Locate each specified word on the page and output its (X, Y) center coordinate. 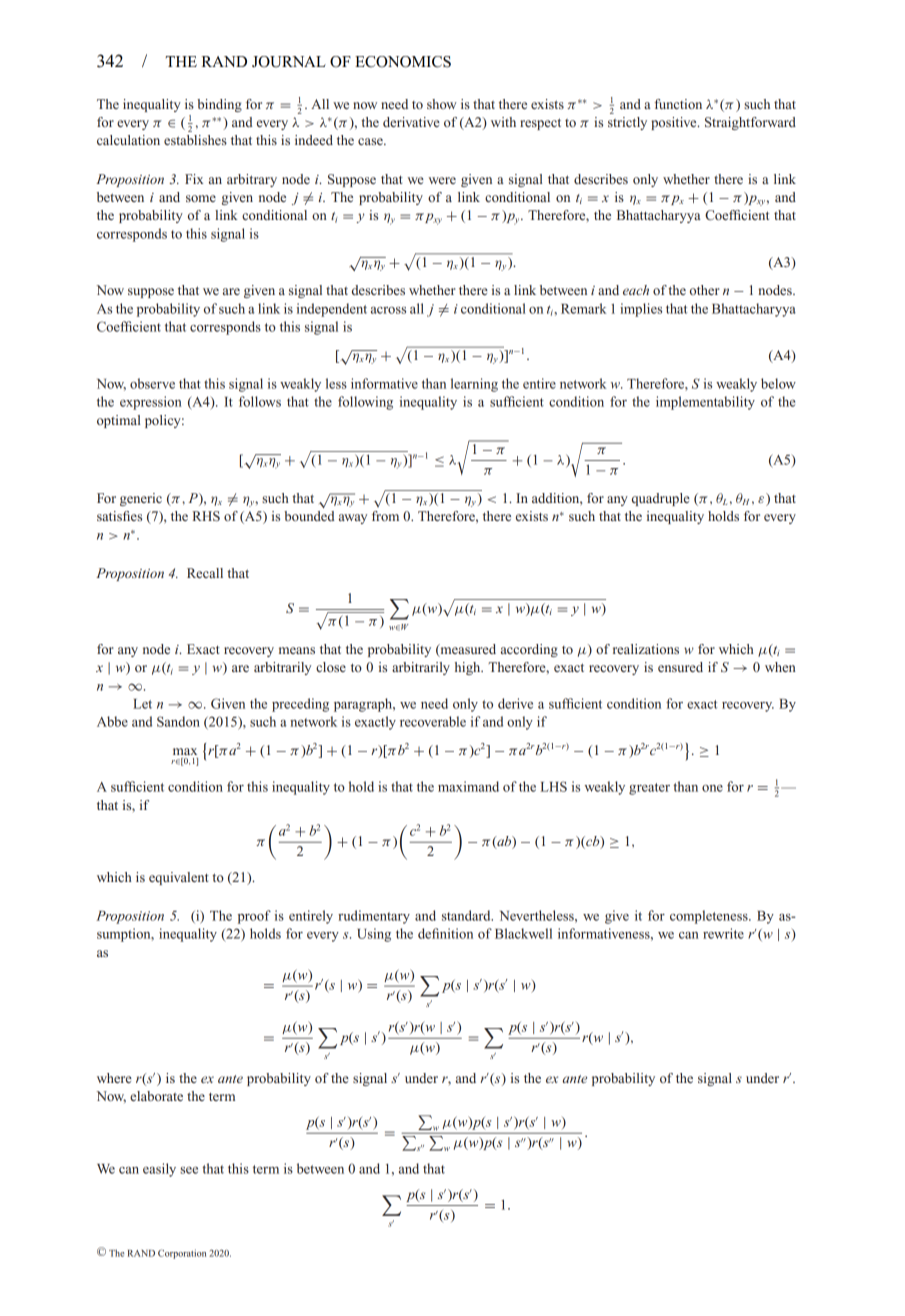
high (469, 668)
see (189, 1170)
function (678, 104)
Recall (205, 573)
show (442, 104)
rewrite (723, 933)
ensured (680, 667)
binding (219, 105)
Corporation (182, 1254)
